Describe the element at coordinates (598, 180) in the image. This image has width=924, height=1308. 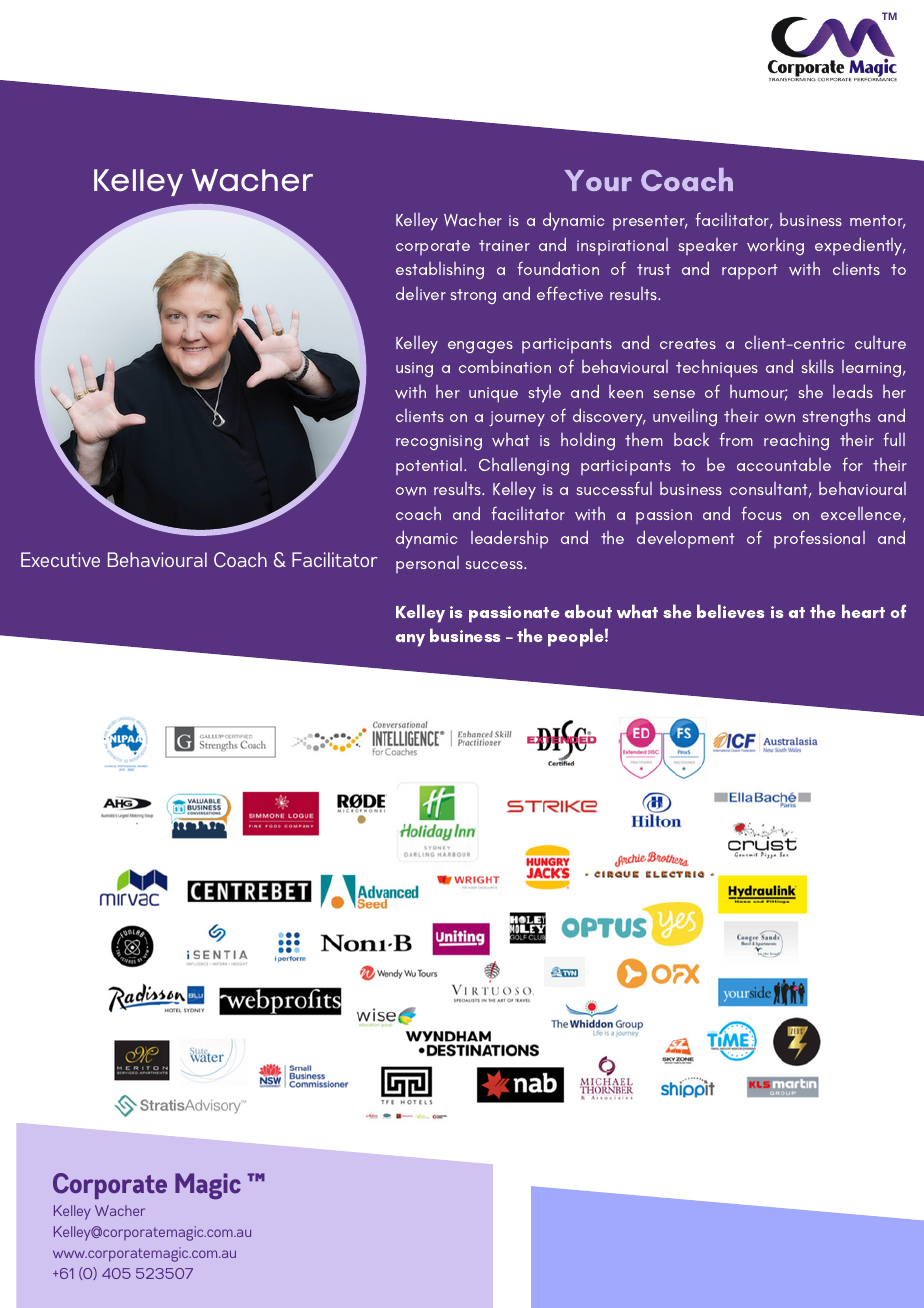
I see `Your` at that location.
